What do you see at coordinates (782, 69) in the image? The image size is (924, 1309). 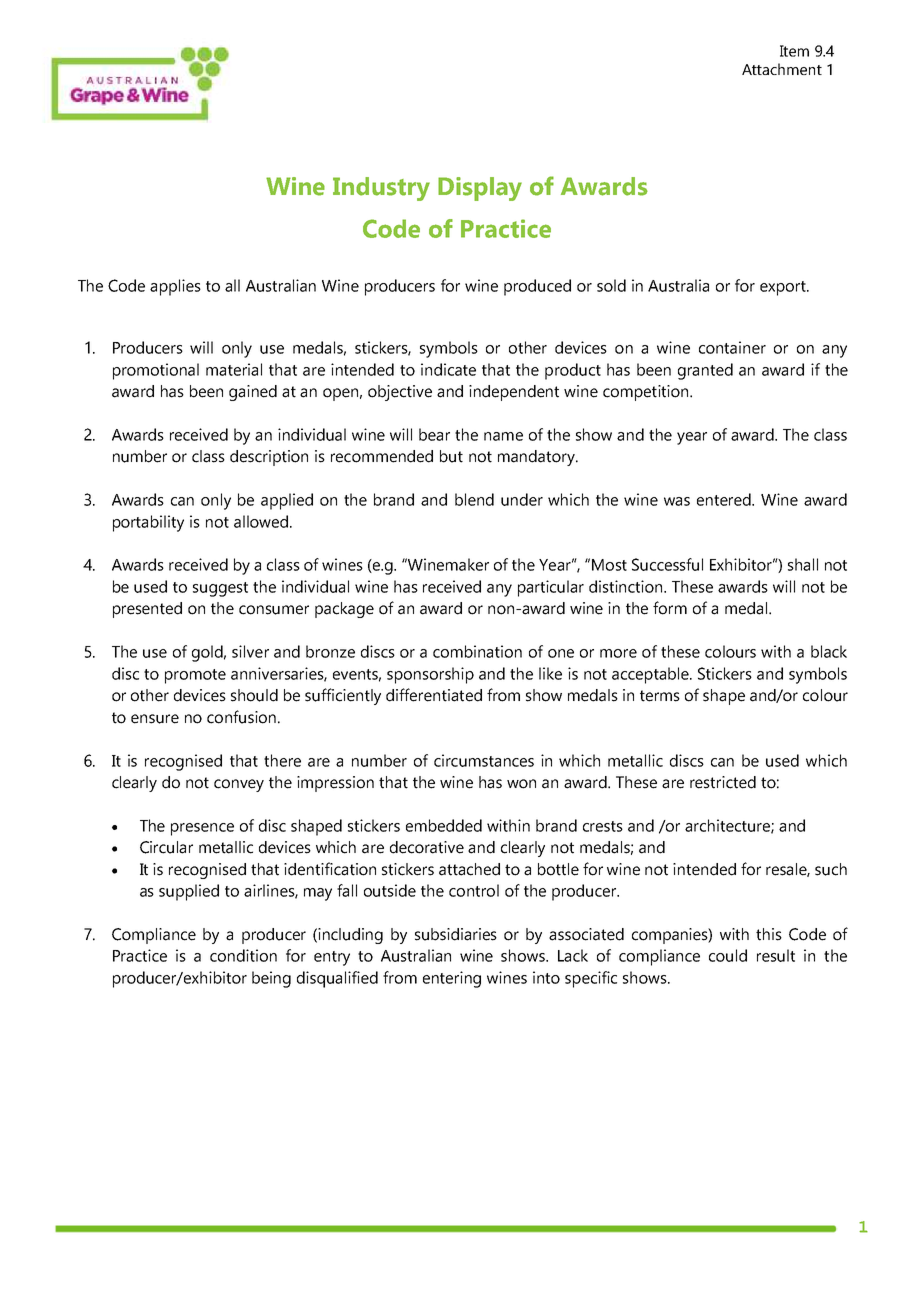 I see `Attachment` at bounding box center [782, 69].
